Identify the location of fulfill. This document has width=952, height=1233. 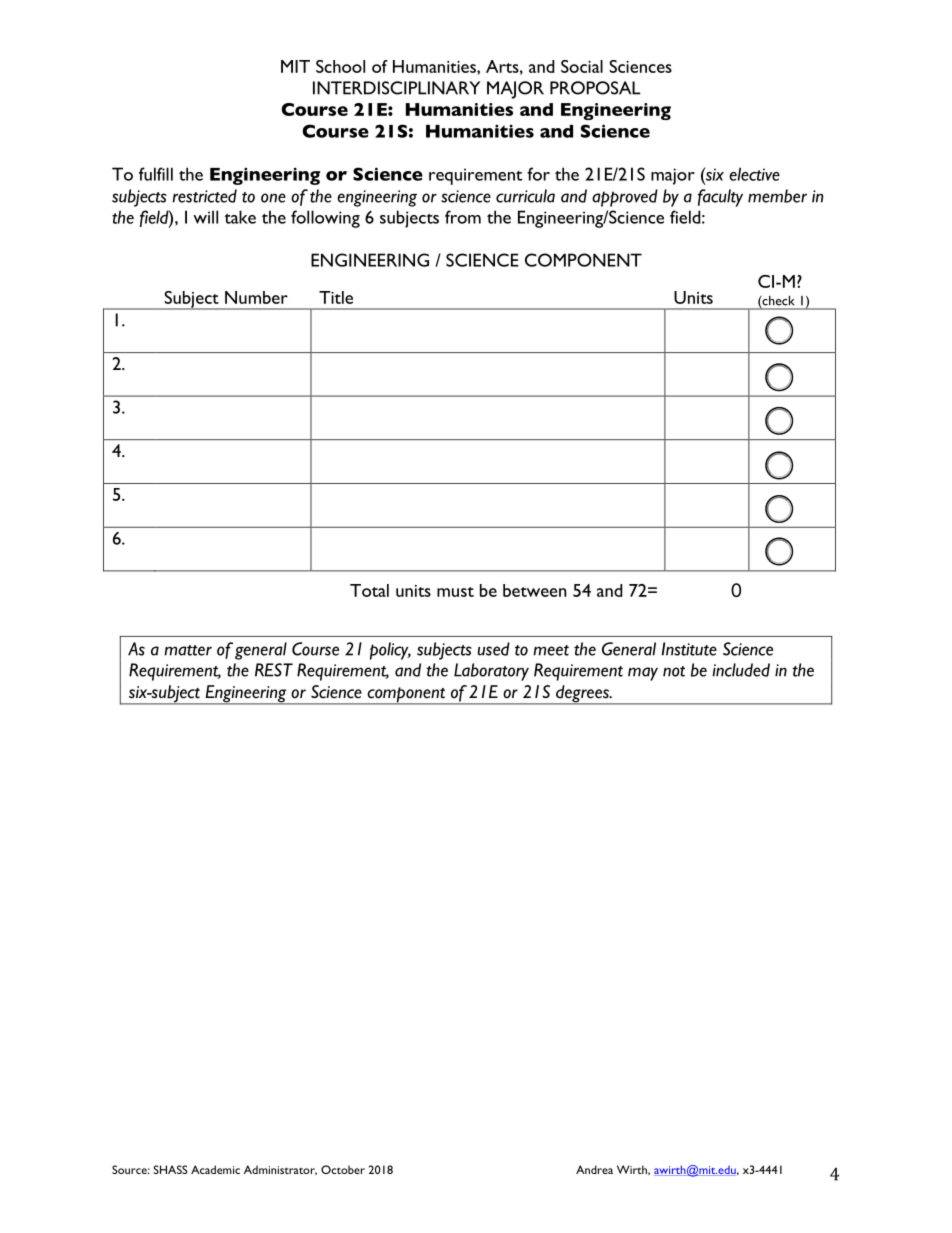
(156, 174).
